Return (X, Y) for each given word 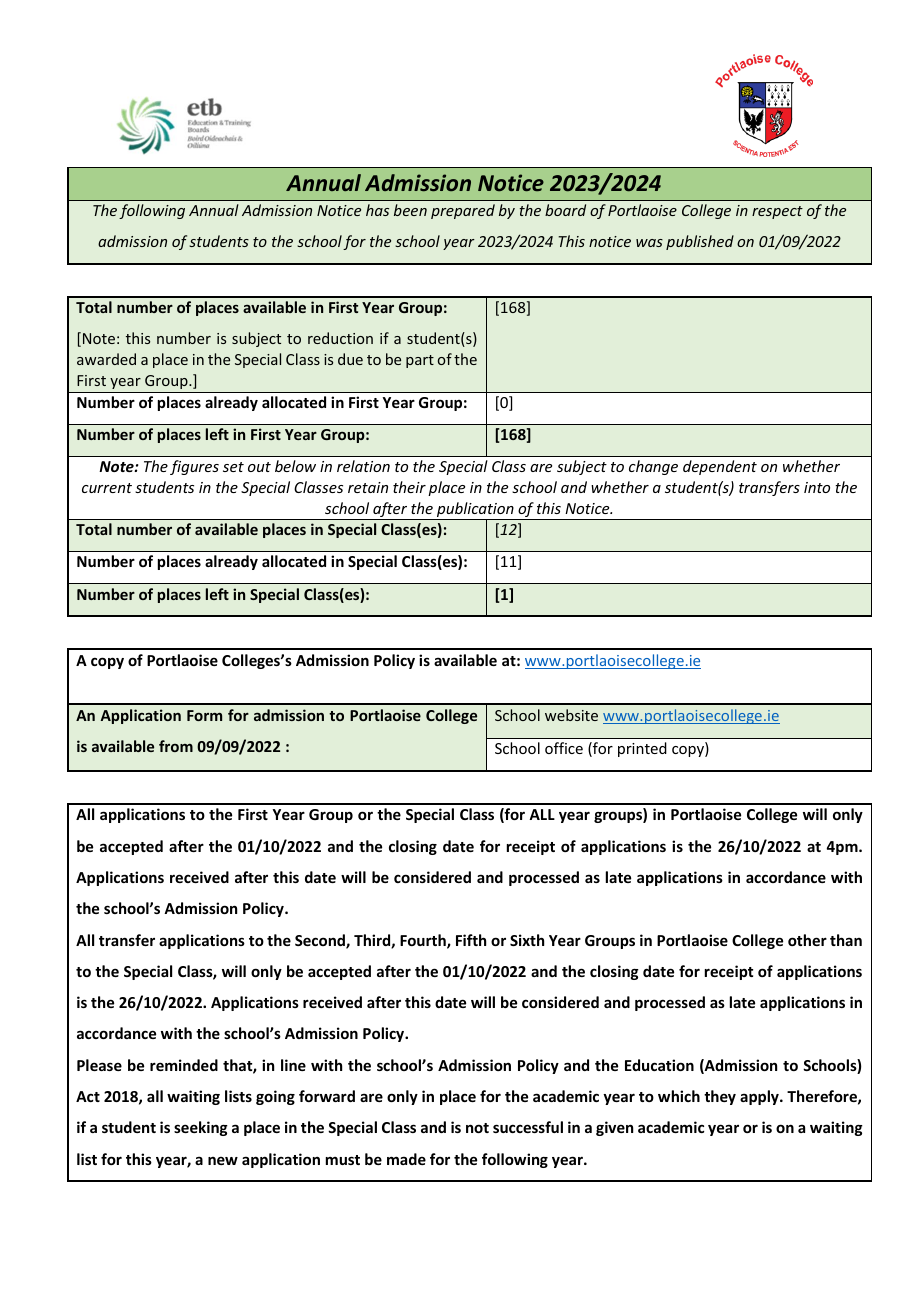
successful (528, 1127)
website (571, 715)
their (409, 487)
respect (777, 212)
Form (204, 715)
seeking (201, 1128)
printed (642, 749)
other (807, 940)
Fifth (471, 940)
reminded (184, 1065)
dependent (720, 467)
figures (194, 467)
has (377, 210)
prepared (463, 211)
